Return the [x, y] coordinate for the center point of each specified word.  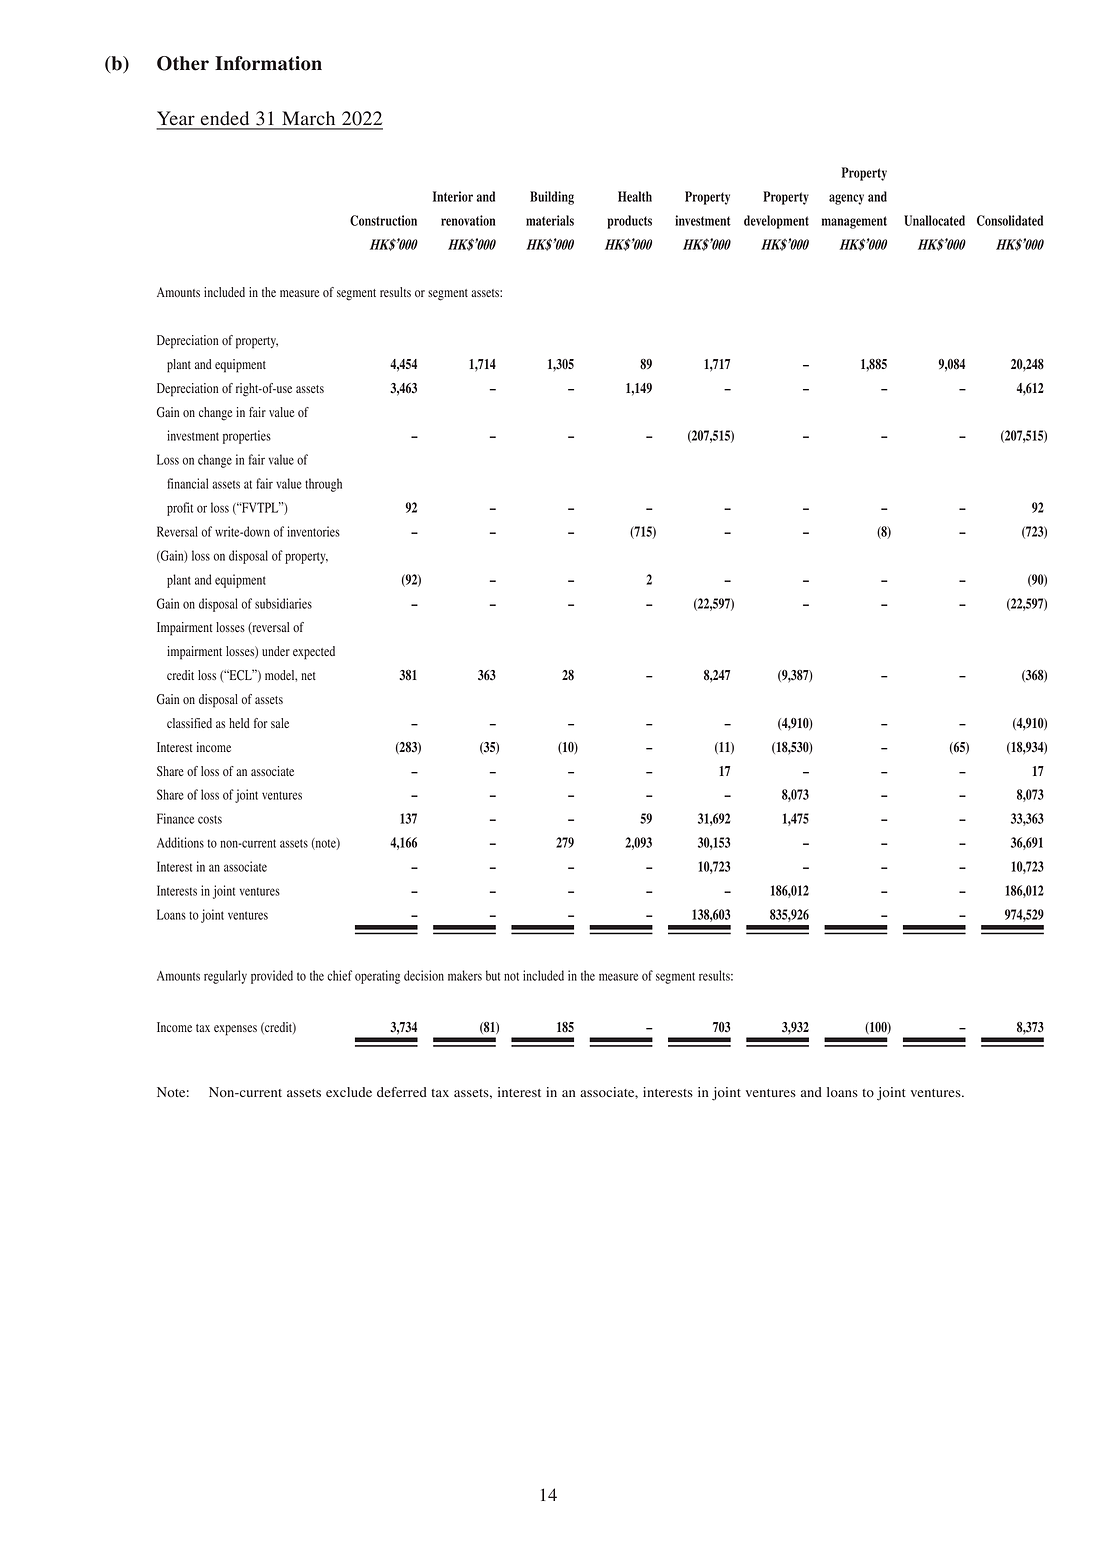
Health [635, 196]
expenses [235, 1030]
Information [268, 63]
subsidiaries [283, 603]
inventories [313, 531]
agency [846, 199]
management [854, 222]
